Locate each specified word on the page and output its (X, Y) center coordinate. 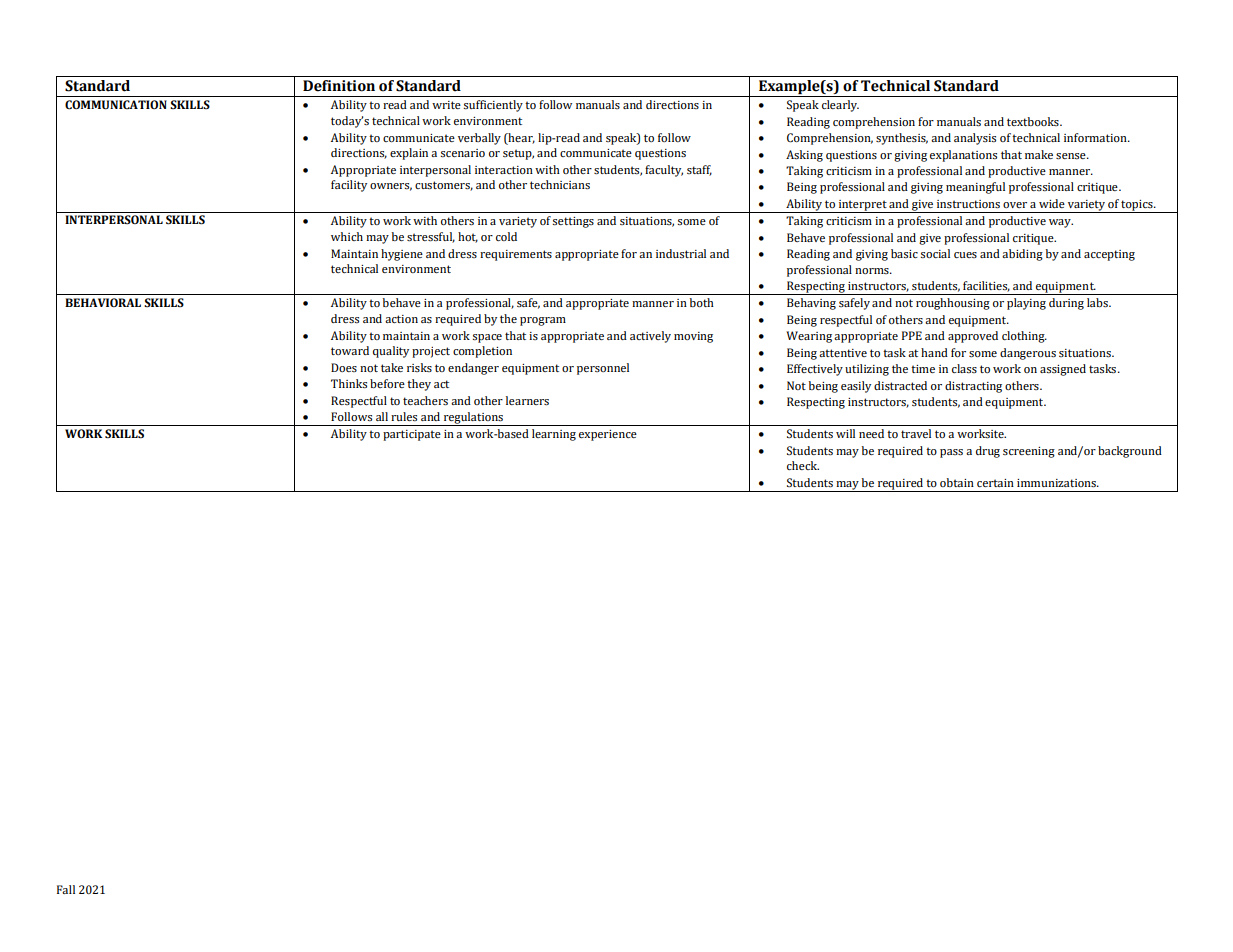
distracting (973, 387)
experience (608, 435)
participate (412, 435)
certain (995, 483)
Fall (66, 889)
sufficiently (493, 106)
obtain (957, 482)
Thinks (349, 383)
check (803, 465)
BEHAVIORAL (103, 302)
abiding (1022, 255)
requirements (516, 255)
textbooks (1034, 121)
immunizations (1057, 483)
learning (554, 435)
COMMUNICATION (116, 105)
